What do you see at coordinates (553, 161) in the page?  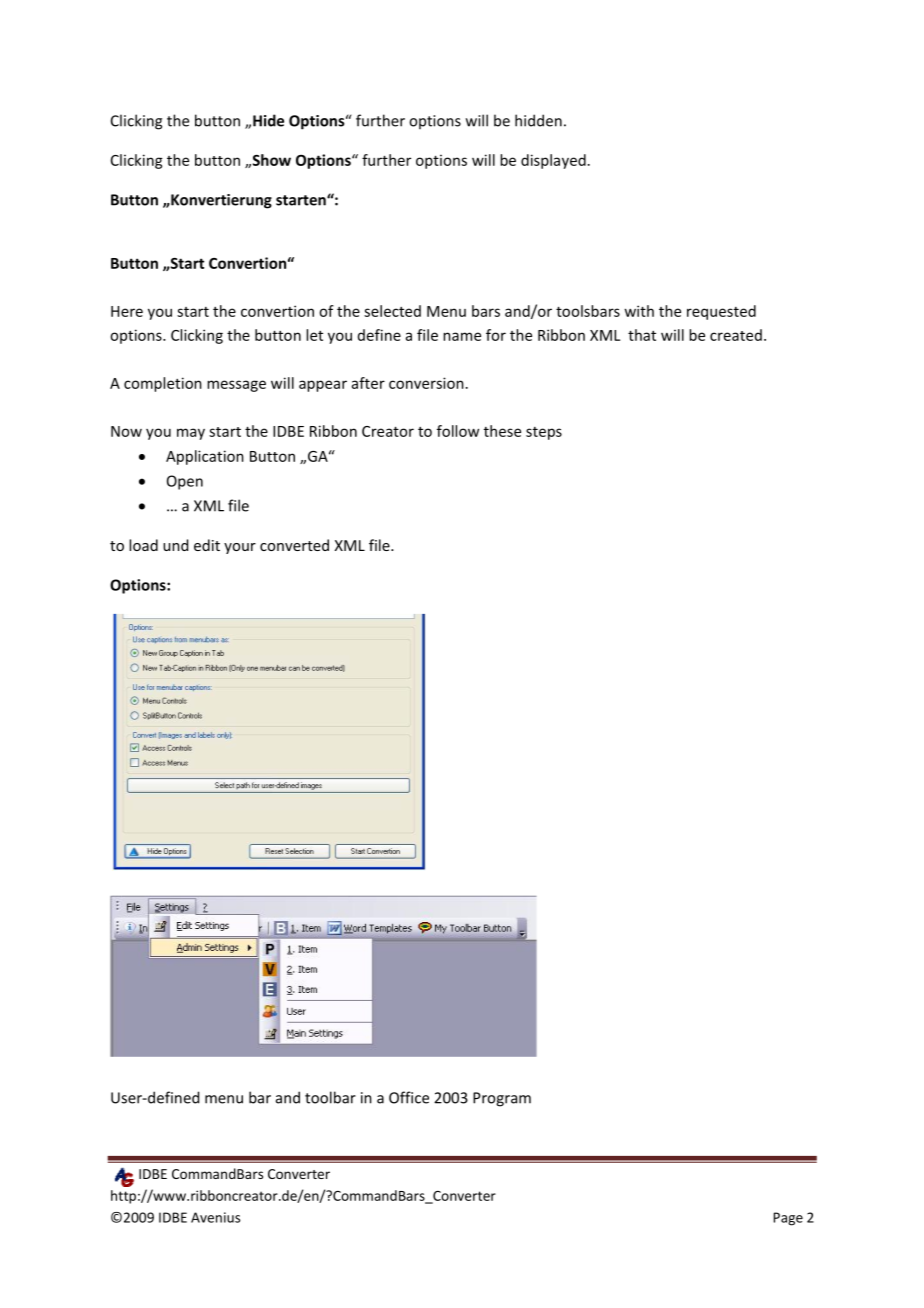 I see `displayed` at bounding box center [553, 161].
